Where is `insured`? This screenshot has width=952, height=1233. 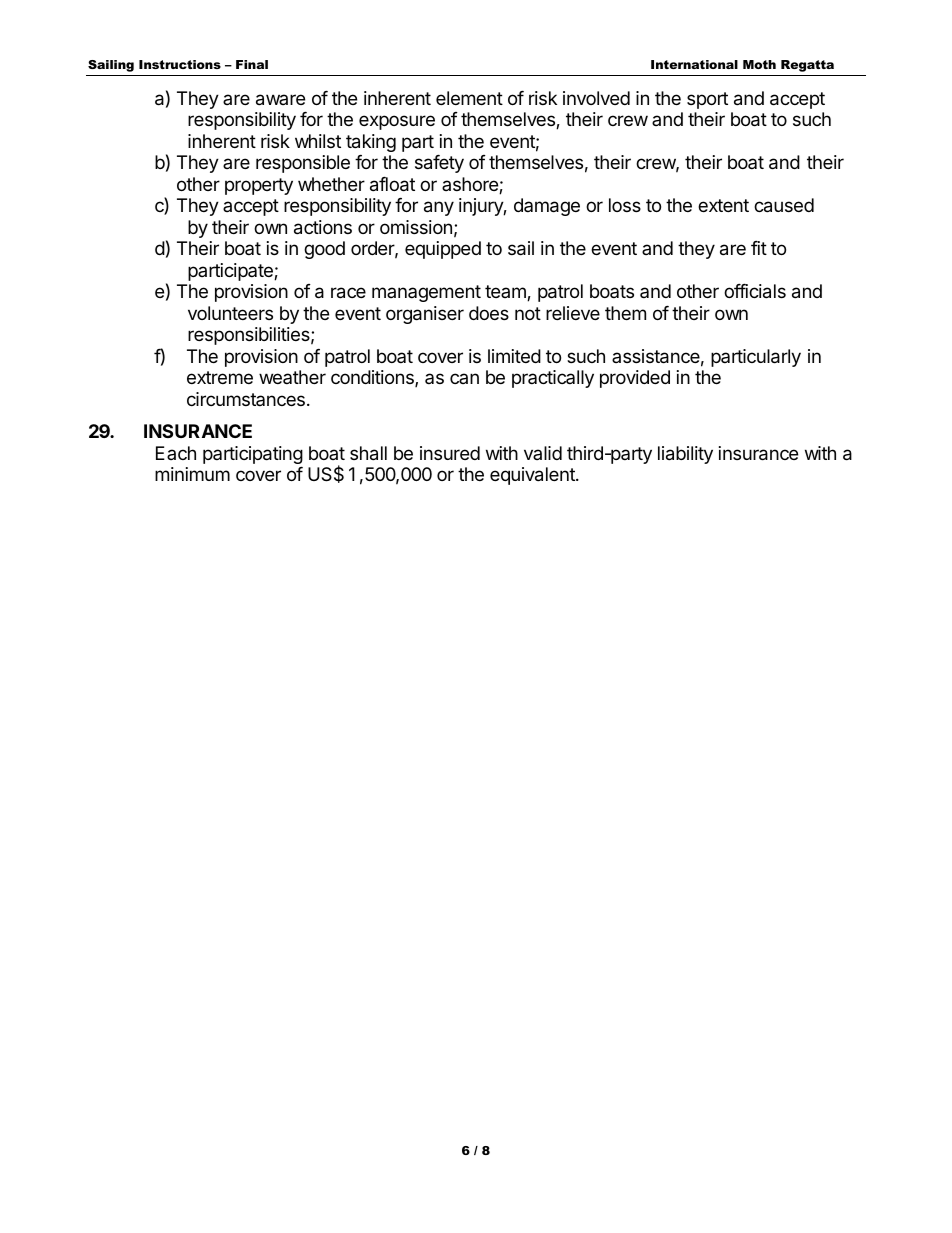
insured is located at coordinates (450, 453).
